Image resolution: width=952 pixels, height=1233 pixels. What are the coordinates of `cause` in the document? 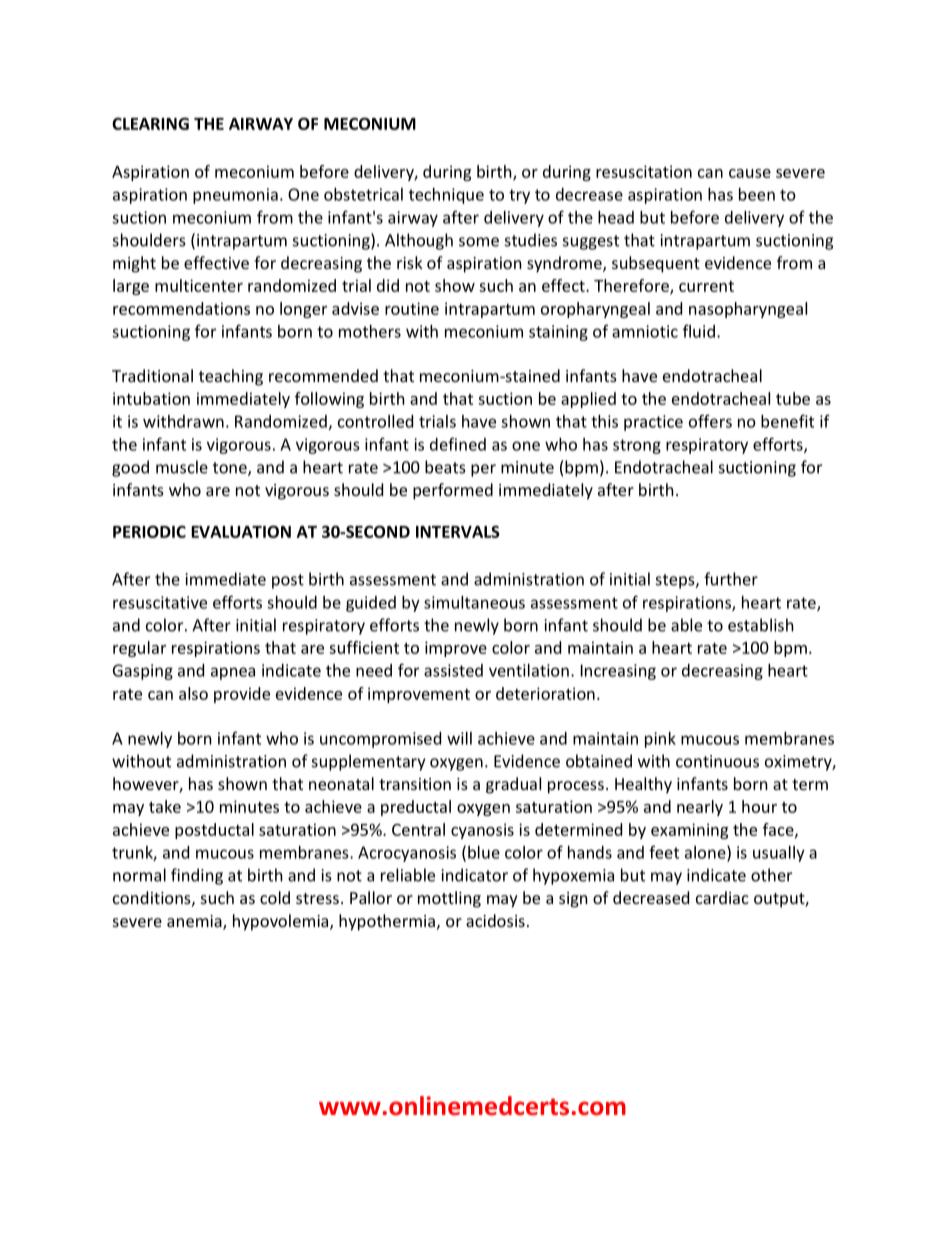 It's located at (750, 173).
